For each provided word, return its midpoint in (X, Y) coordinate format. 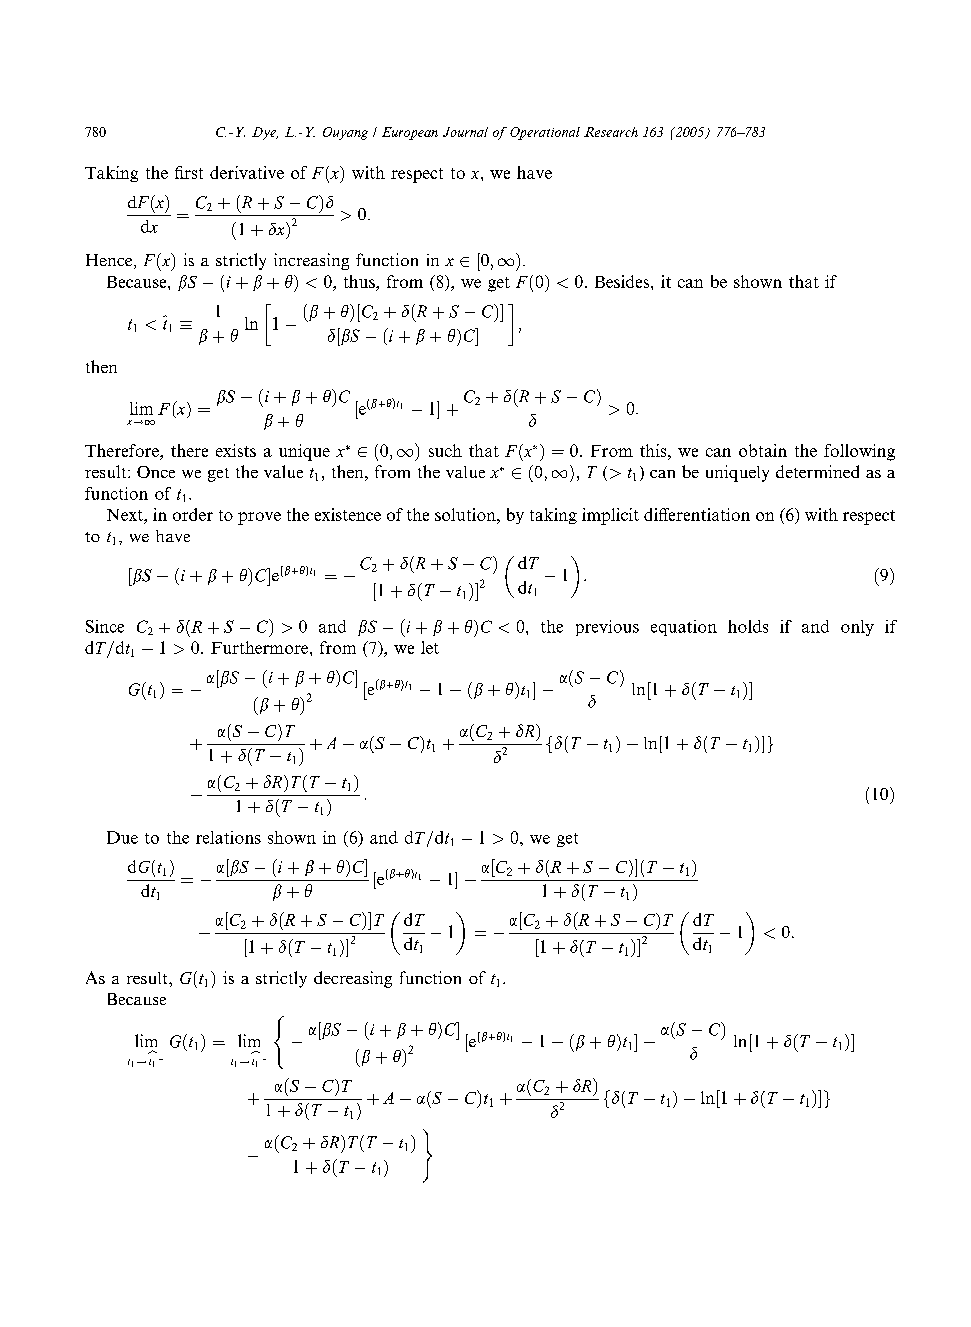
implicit (610, 516)
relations (228, 837)
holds (748, 626)
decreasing (353, 979)
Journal (465, 132)
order (193, 514)
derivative (247, 172)
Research (611, 132)
